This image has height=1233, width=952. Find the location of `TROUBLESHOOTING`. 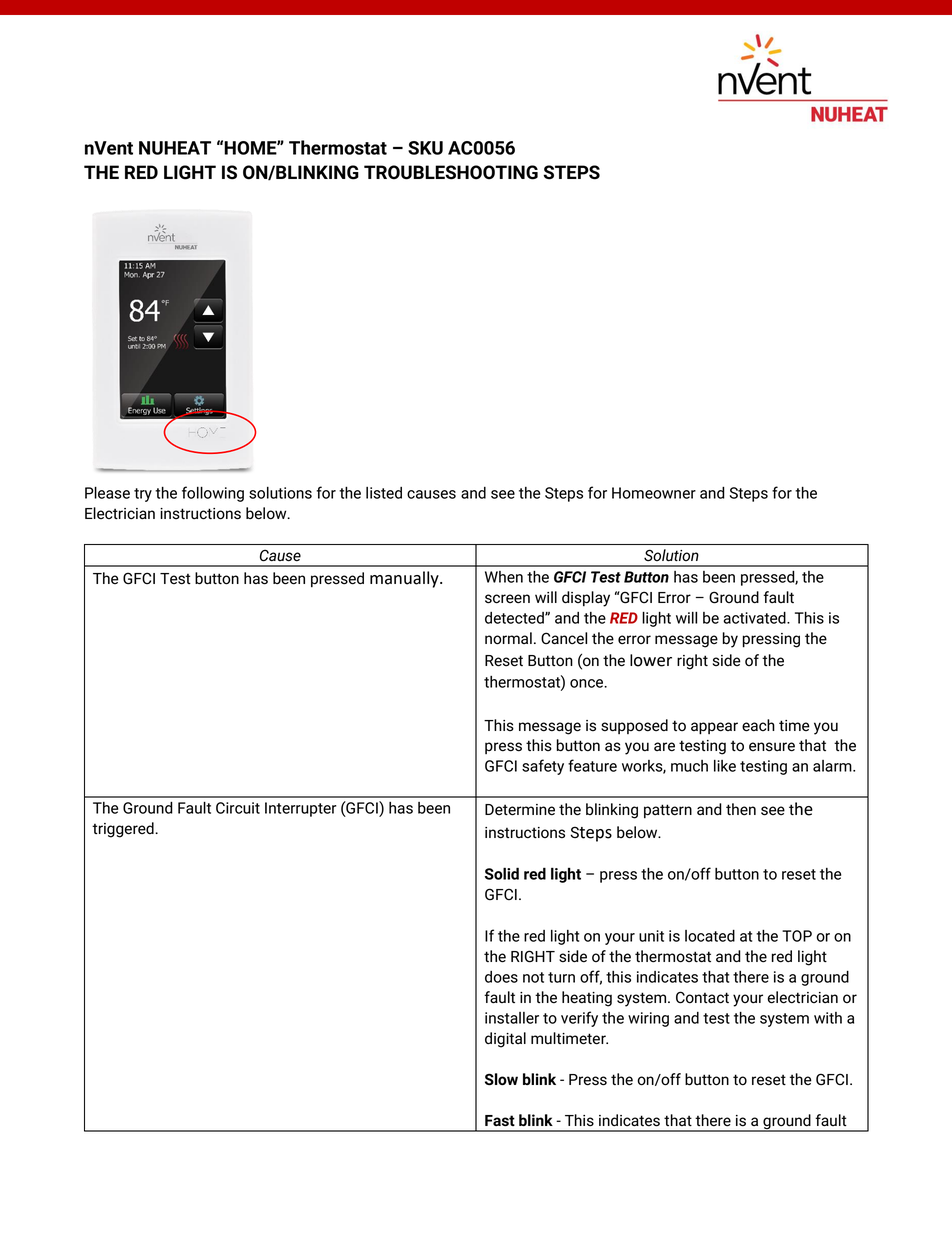

TROUBLESHOOTING is located at coordinates (451, 172).
